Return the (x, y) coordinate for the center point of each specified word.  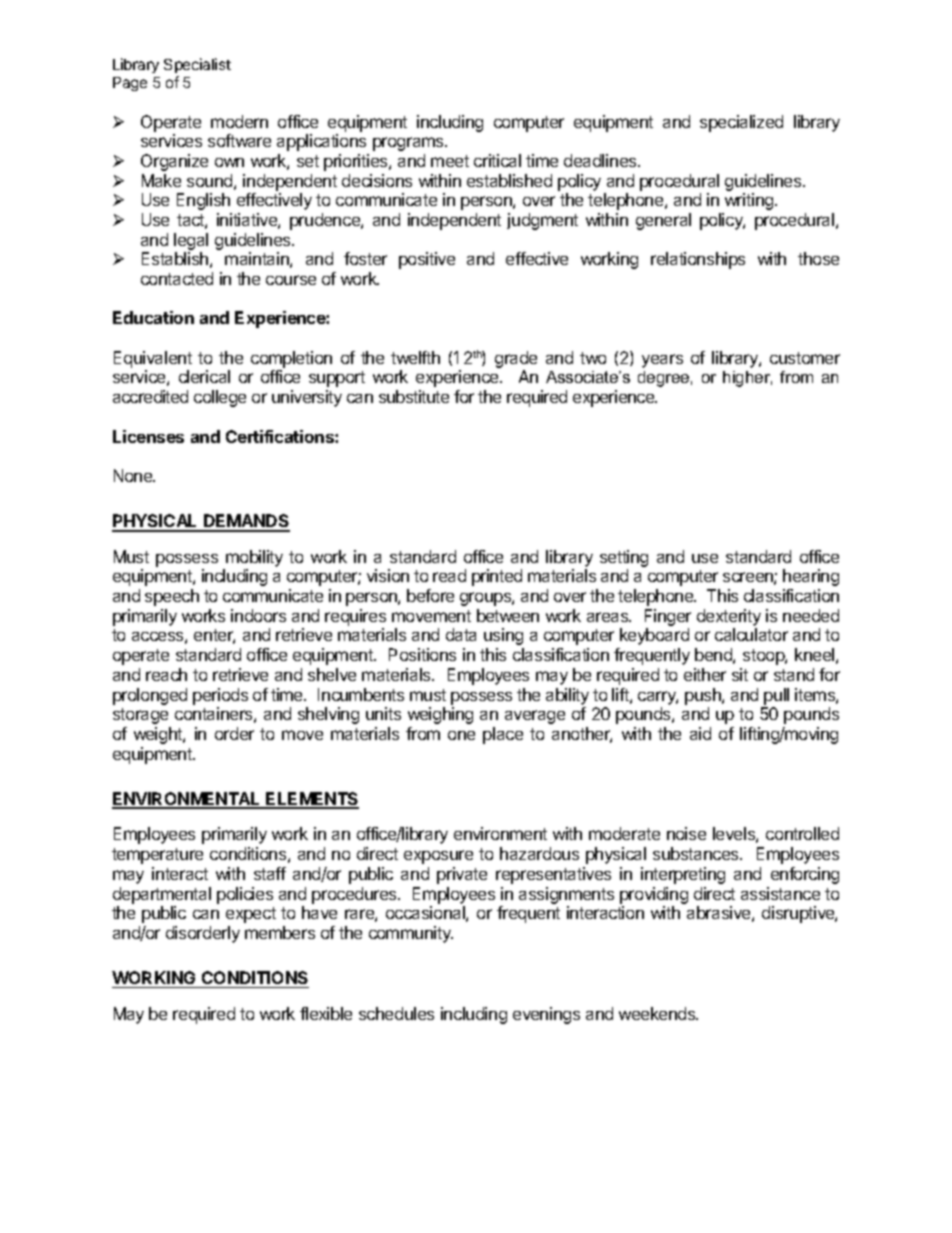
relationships (698, 260)
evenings (546, 1015)
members (280, 932)
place (503, 735)
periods (220, 696)
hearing (811, 577)
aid (700, 733)
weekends (658, 1013)
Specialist (197, 65)
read (449, 575)
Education (153, 317)
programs (409, 144)
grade (516, 361)
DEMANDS (246, 522)
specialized (741, 123)
